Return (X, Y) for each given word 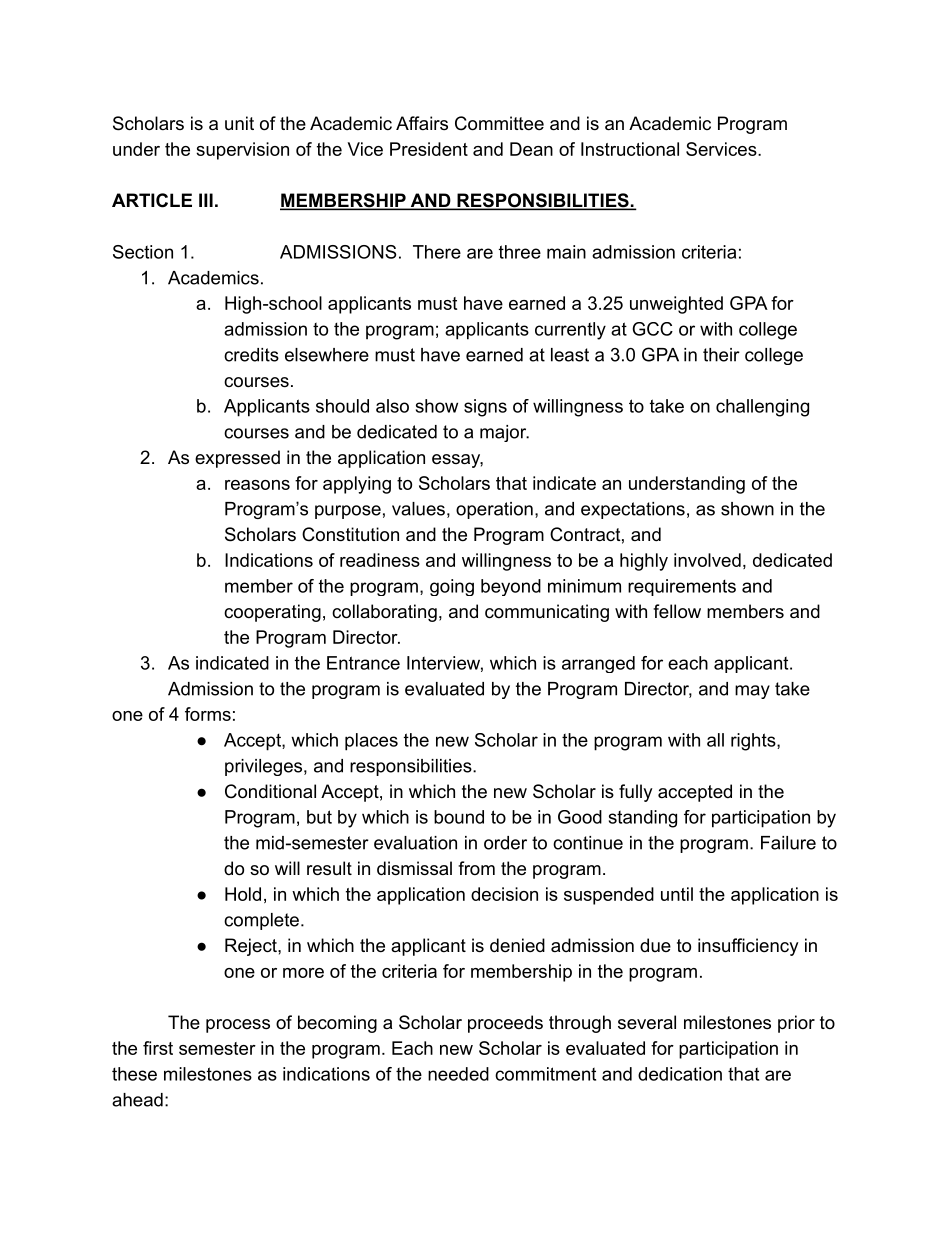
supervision (242, 151)
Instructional (630, 149)
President (429, 149)
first (158, 1048)
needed (458, 1074)
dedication (680, 1074)
